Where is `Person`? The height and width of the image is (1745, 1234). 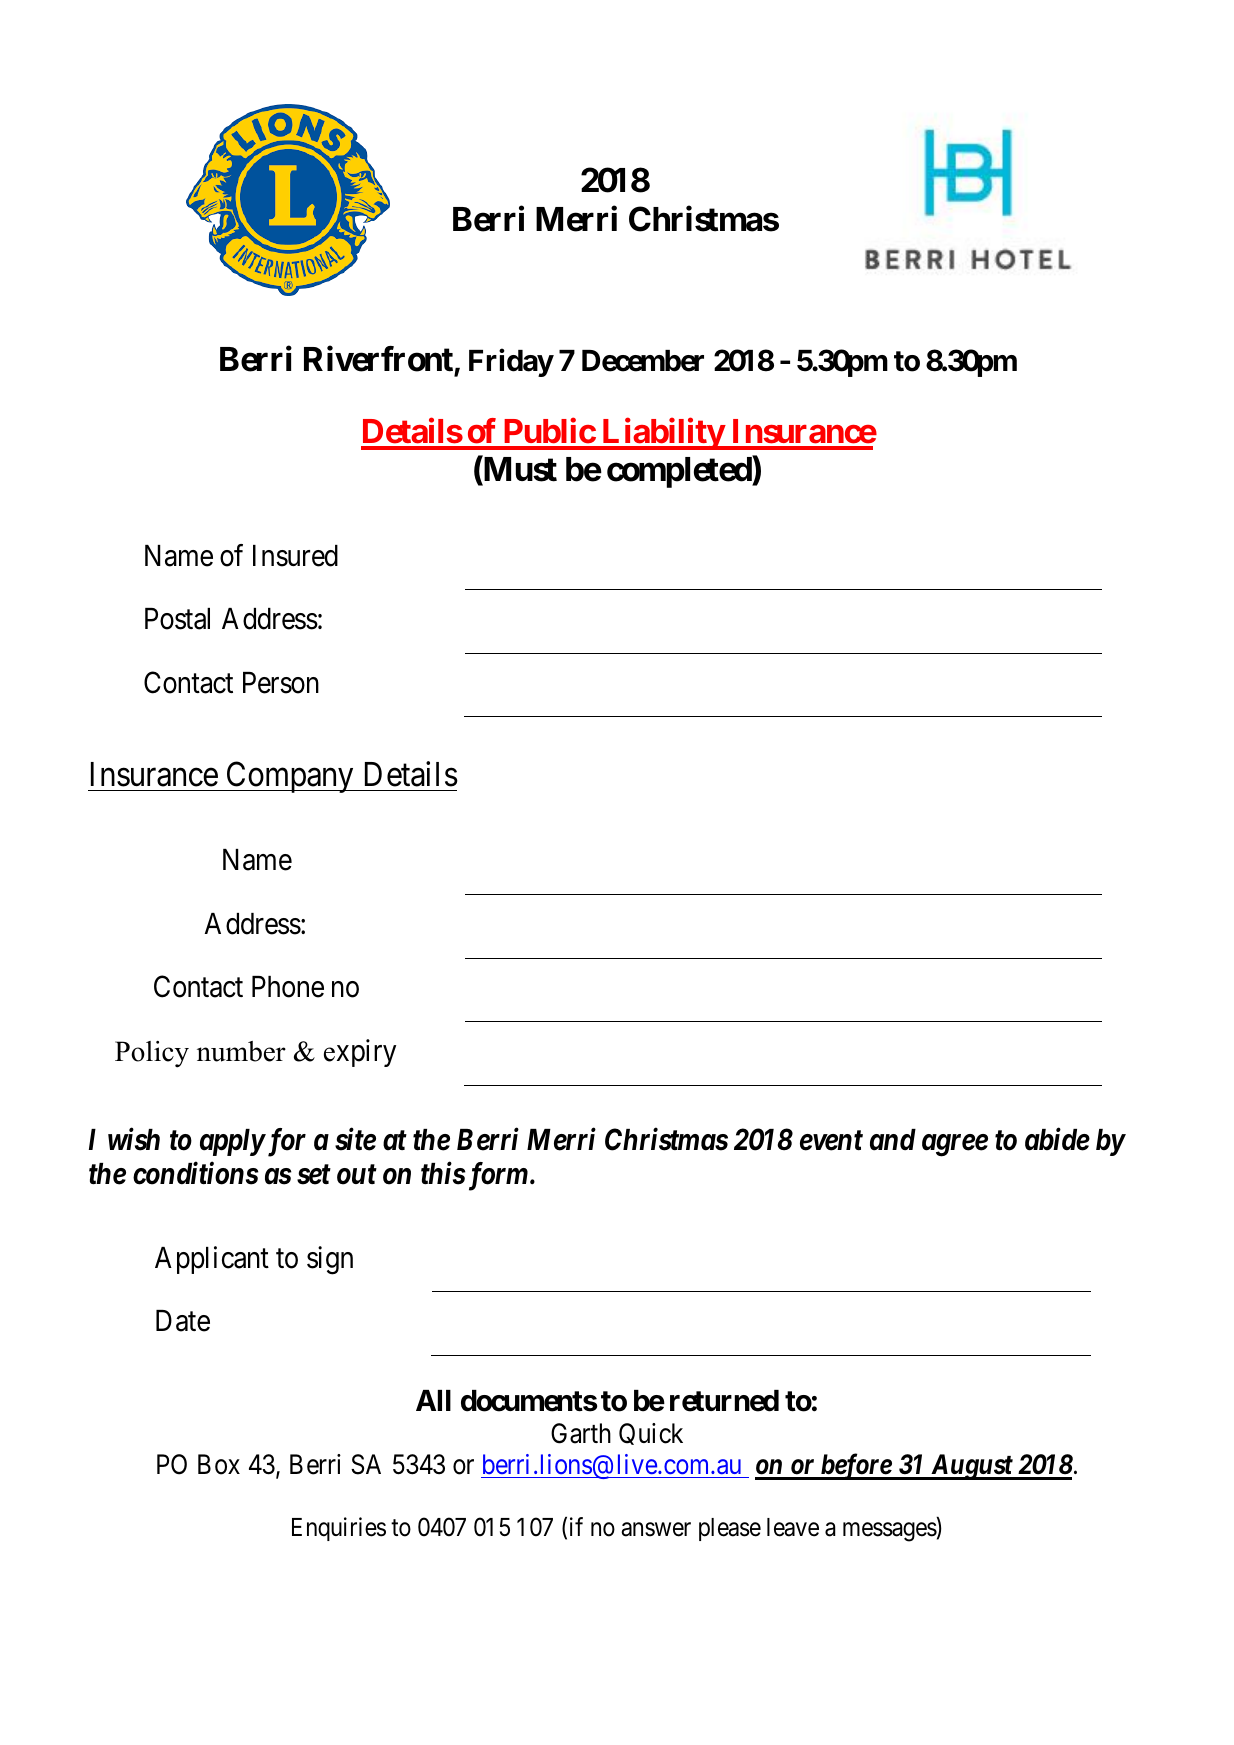 Person is located at coordinates (281, 683).
